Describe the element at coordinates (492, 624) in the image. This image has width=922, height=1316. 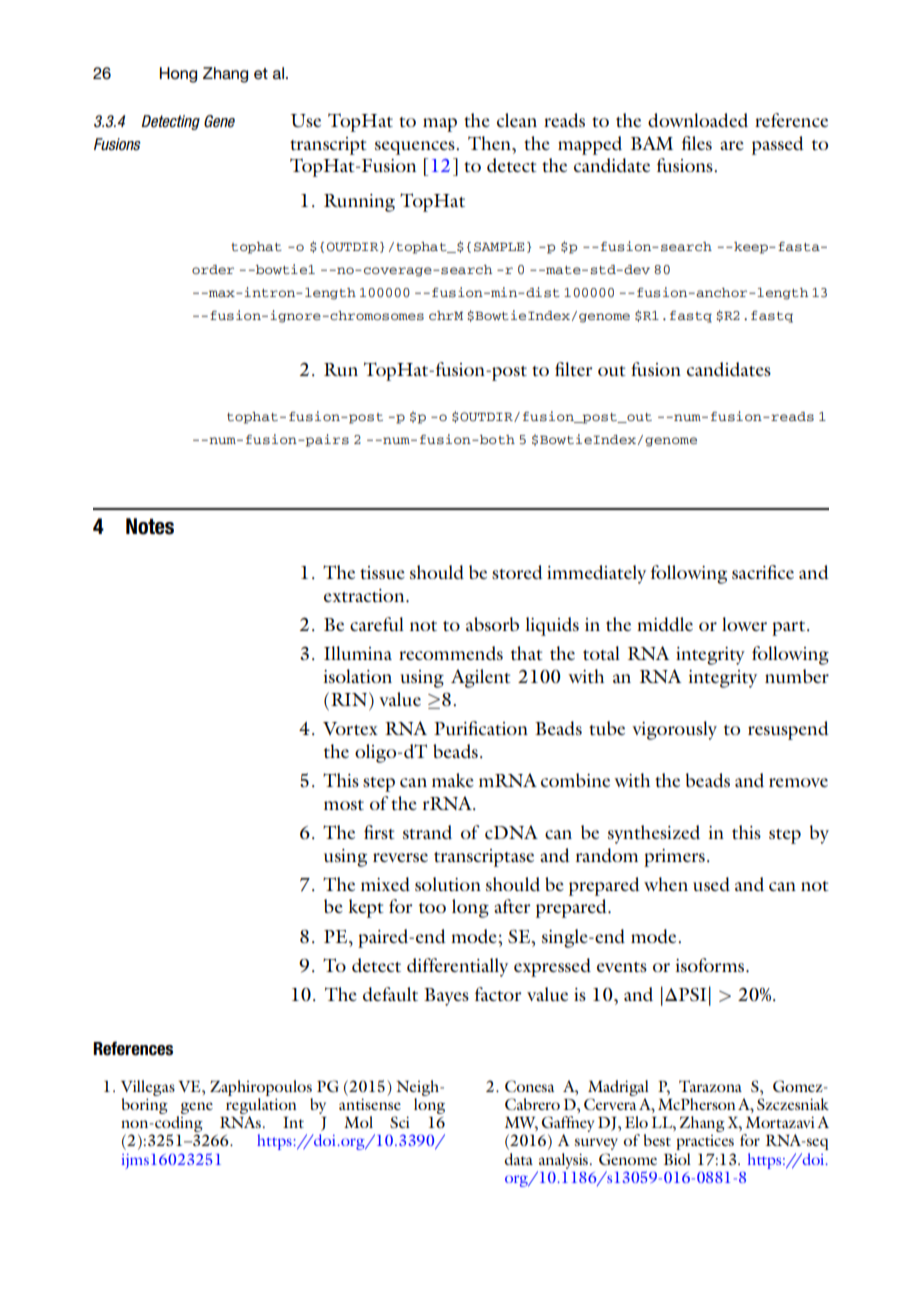
I see `absorb` at that location.
